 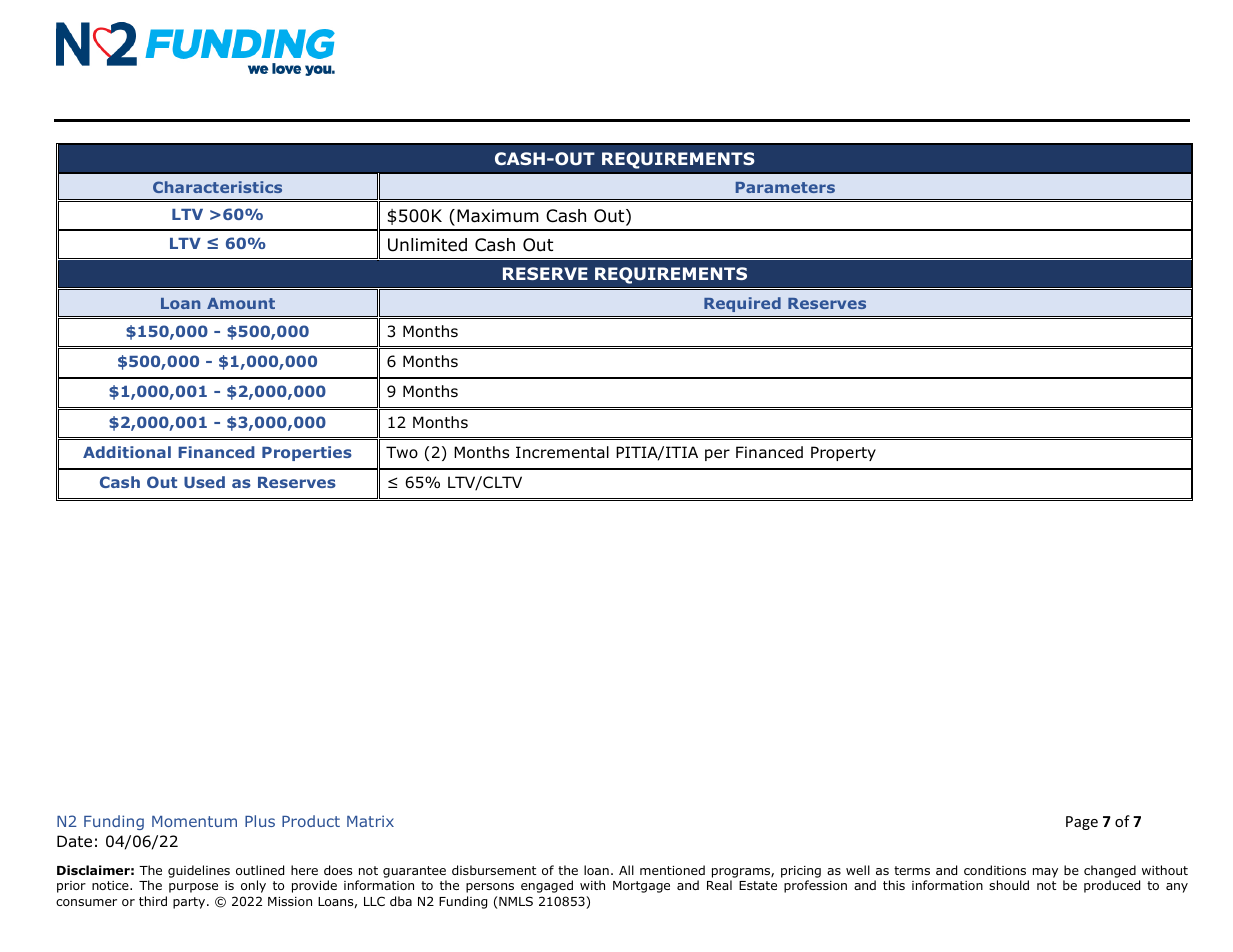 What do you see at coordinates (217, 187) in the image?
I see `Characteristics` at bounding box center [217, 187].
